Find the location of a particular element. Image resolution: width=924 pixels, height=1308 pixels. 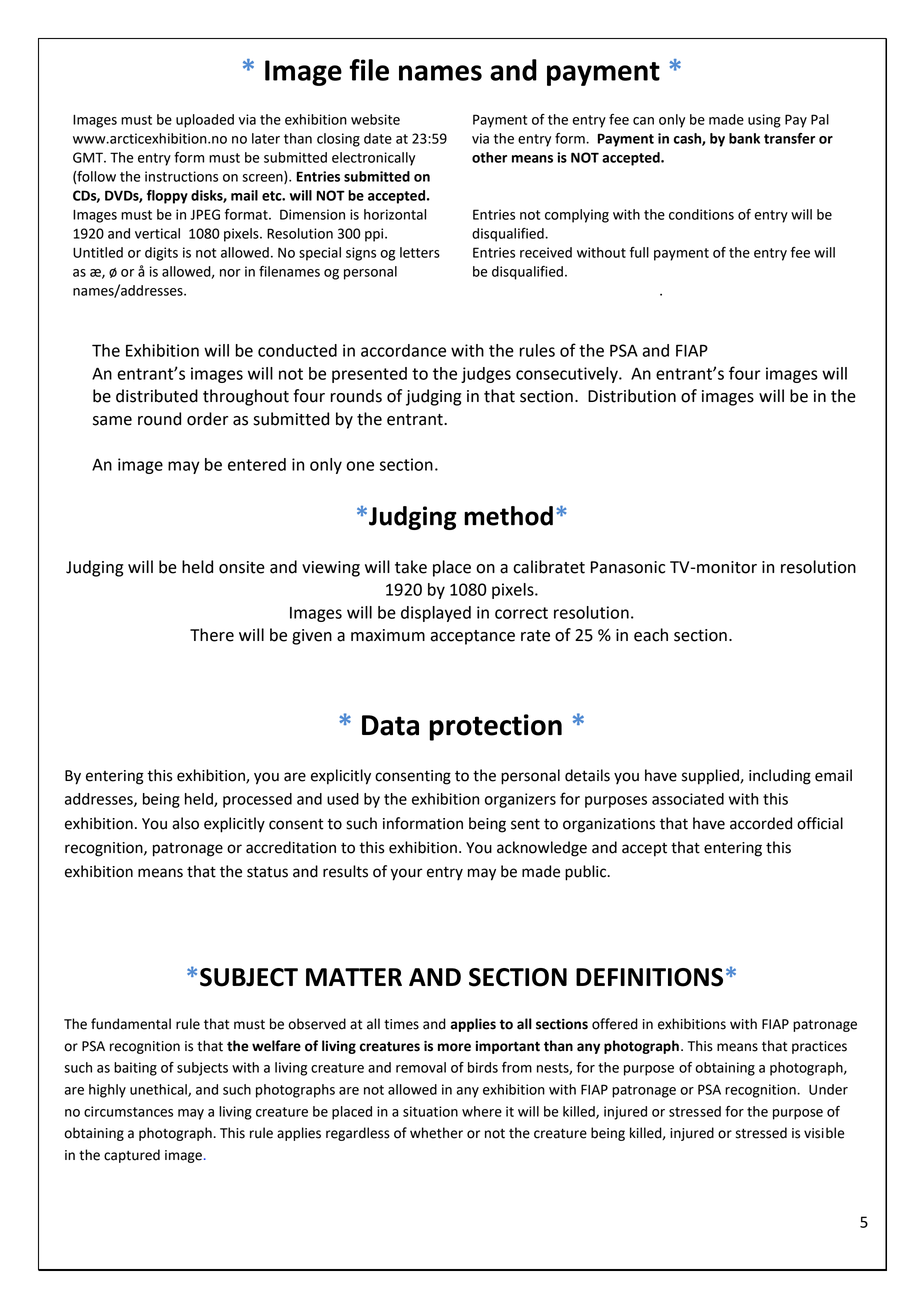

other is located at coordinates (489, 157).
